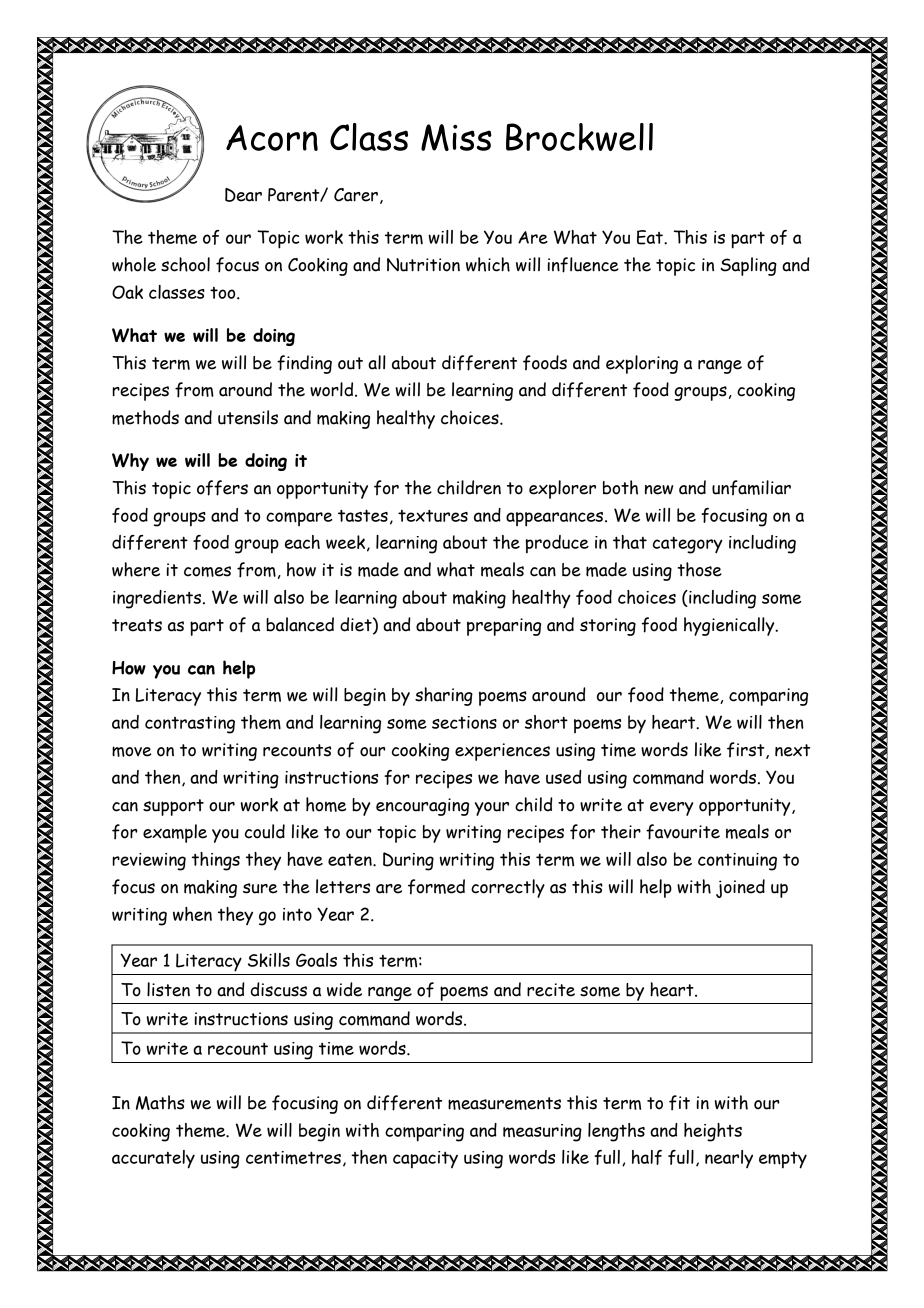 The height and width of the document is (1308, 924). What do you see at coordinates (207, 571) in the document?
I see `comes` at bounding box center [207, 571].
